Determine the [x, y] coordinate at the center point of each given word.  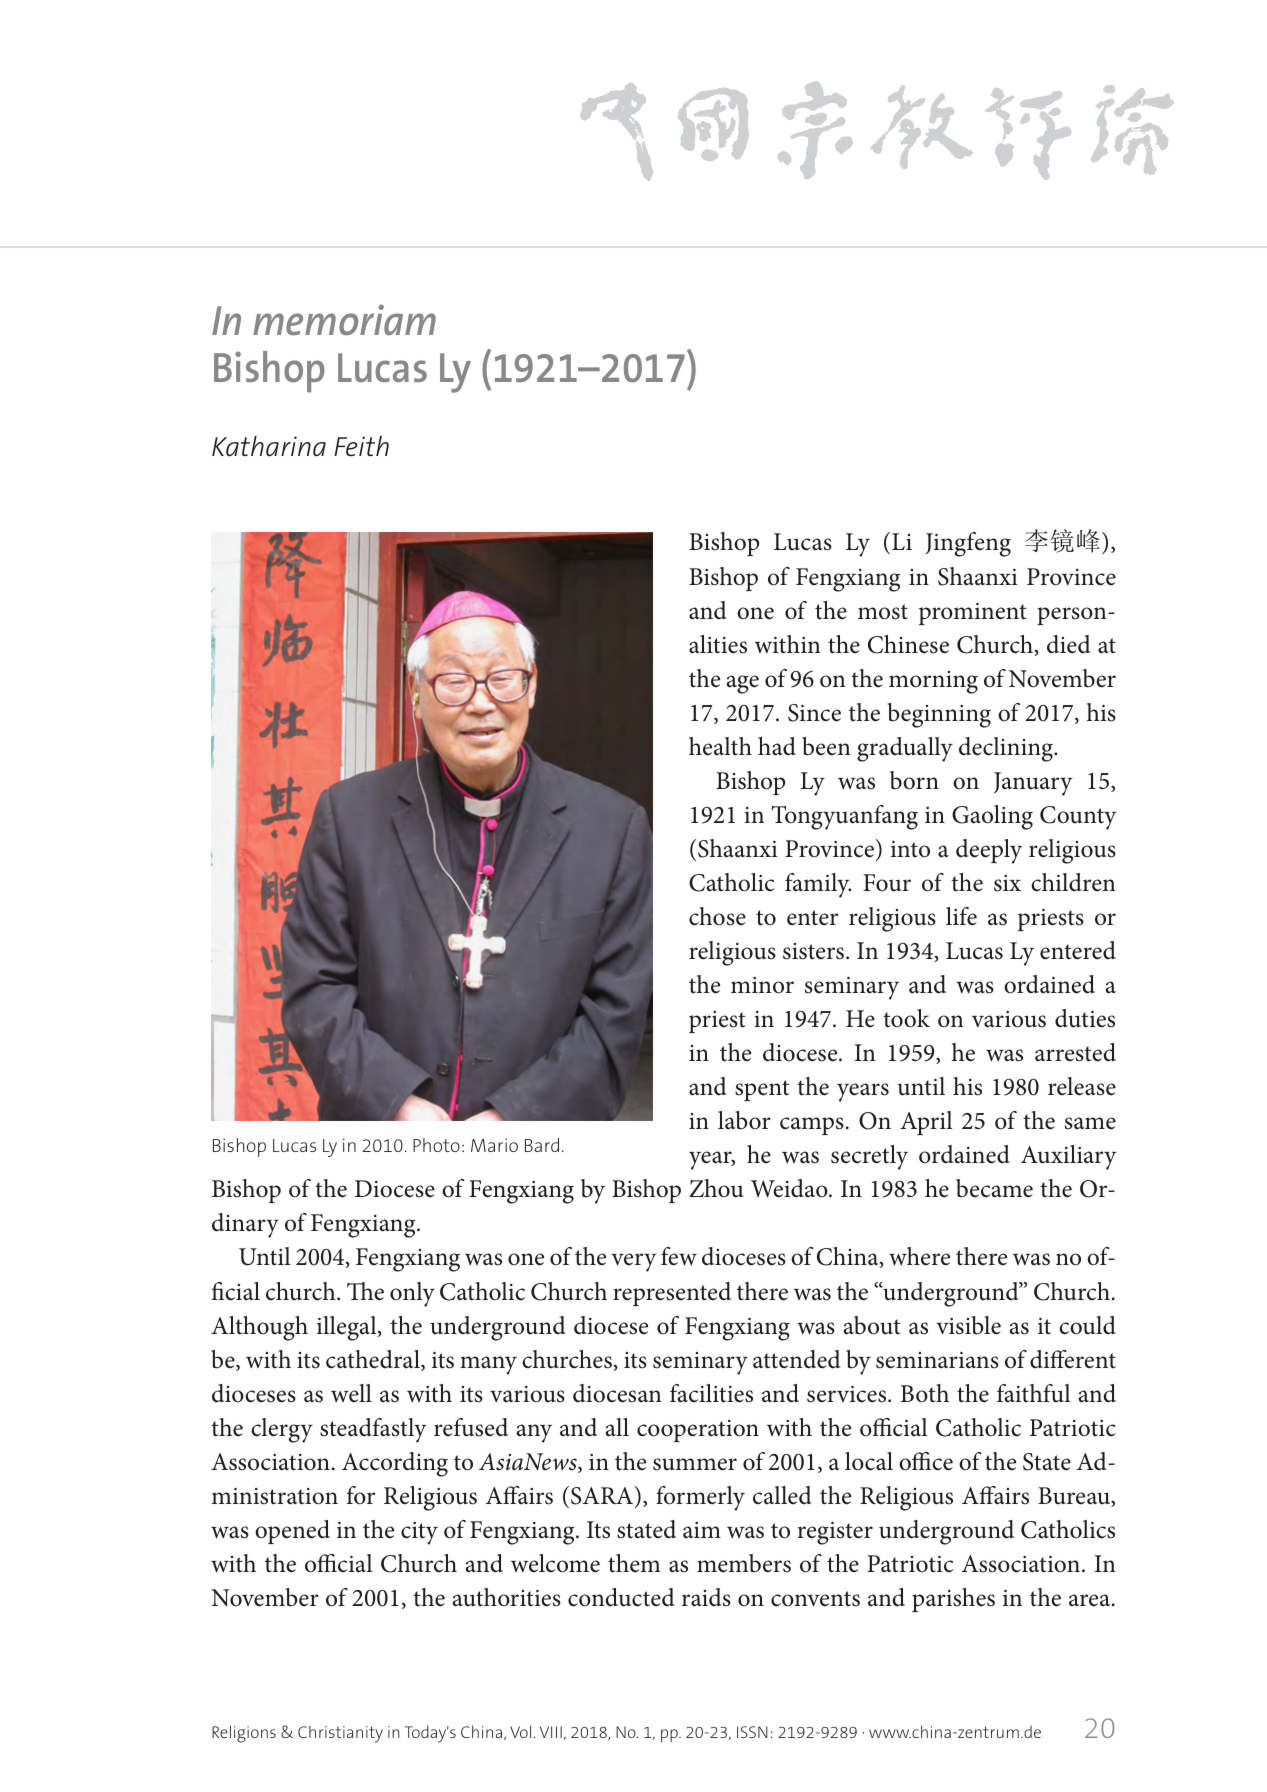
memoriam [344, 320]
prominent [973, 614]
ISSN [752, 1732]
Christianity [340, 1734]
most [883, 612]
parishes [953, 1600]
